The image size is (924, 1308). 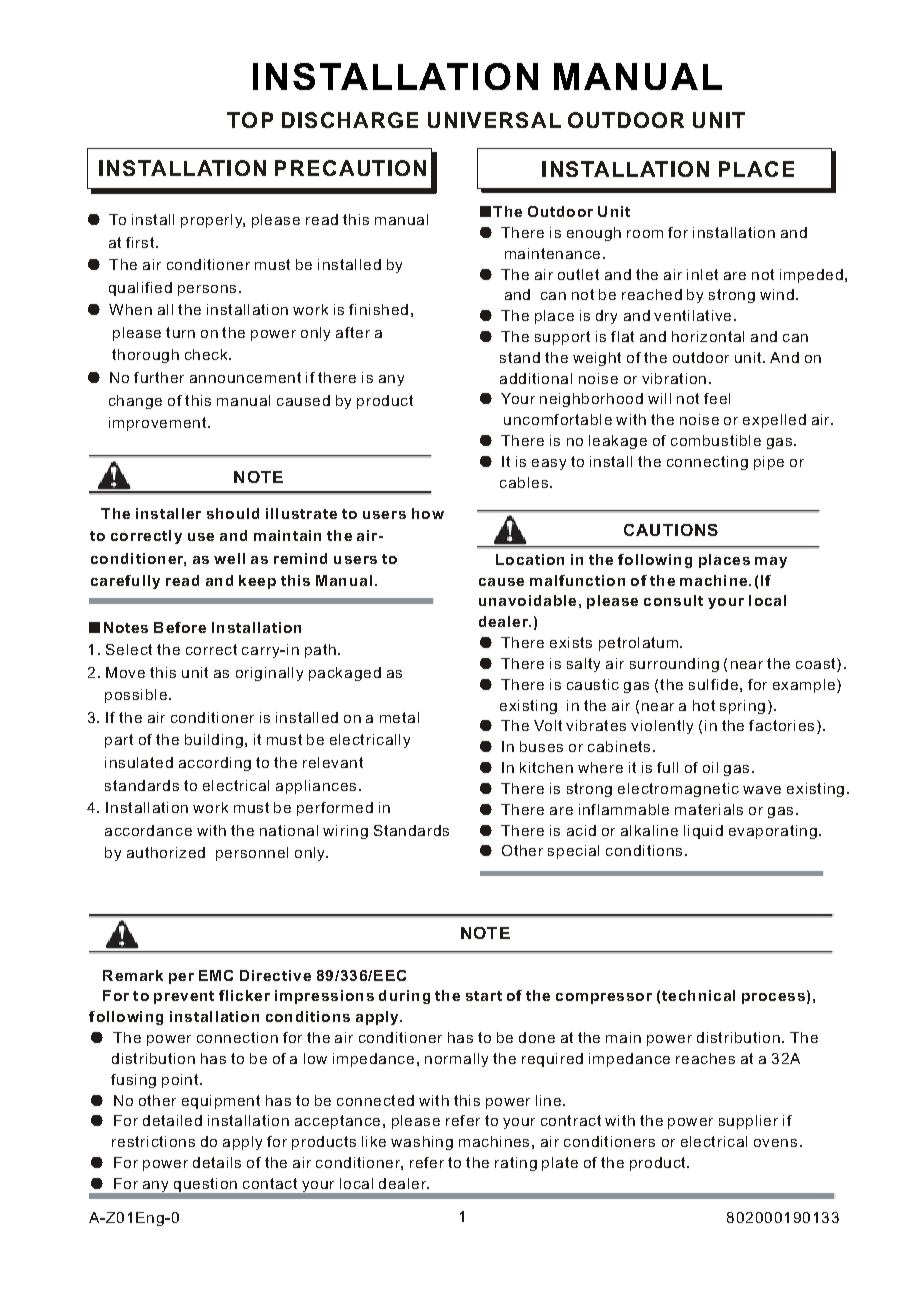 What do you see at coordinates (645, 234) in the document?
I see `room` at bounding box center [645, 234].
